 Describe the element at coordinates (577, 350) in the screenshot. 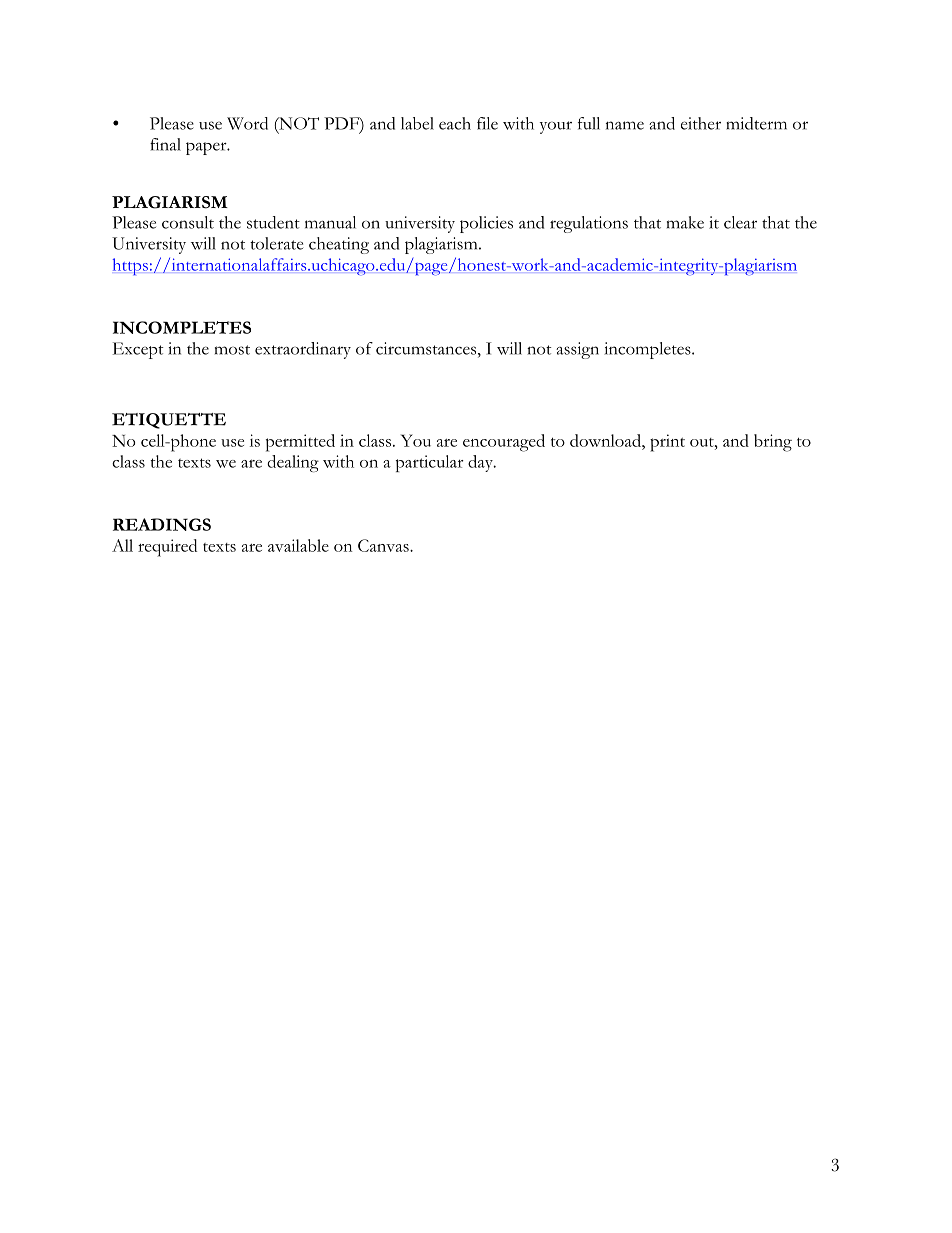

I see `assign` at that location.
